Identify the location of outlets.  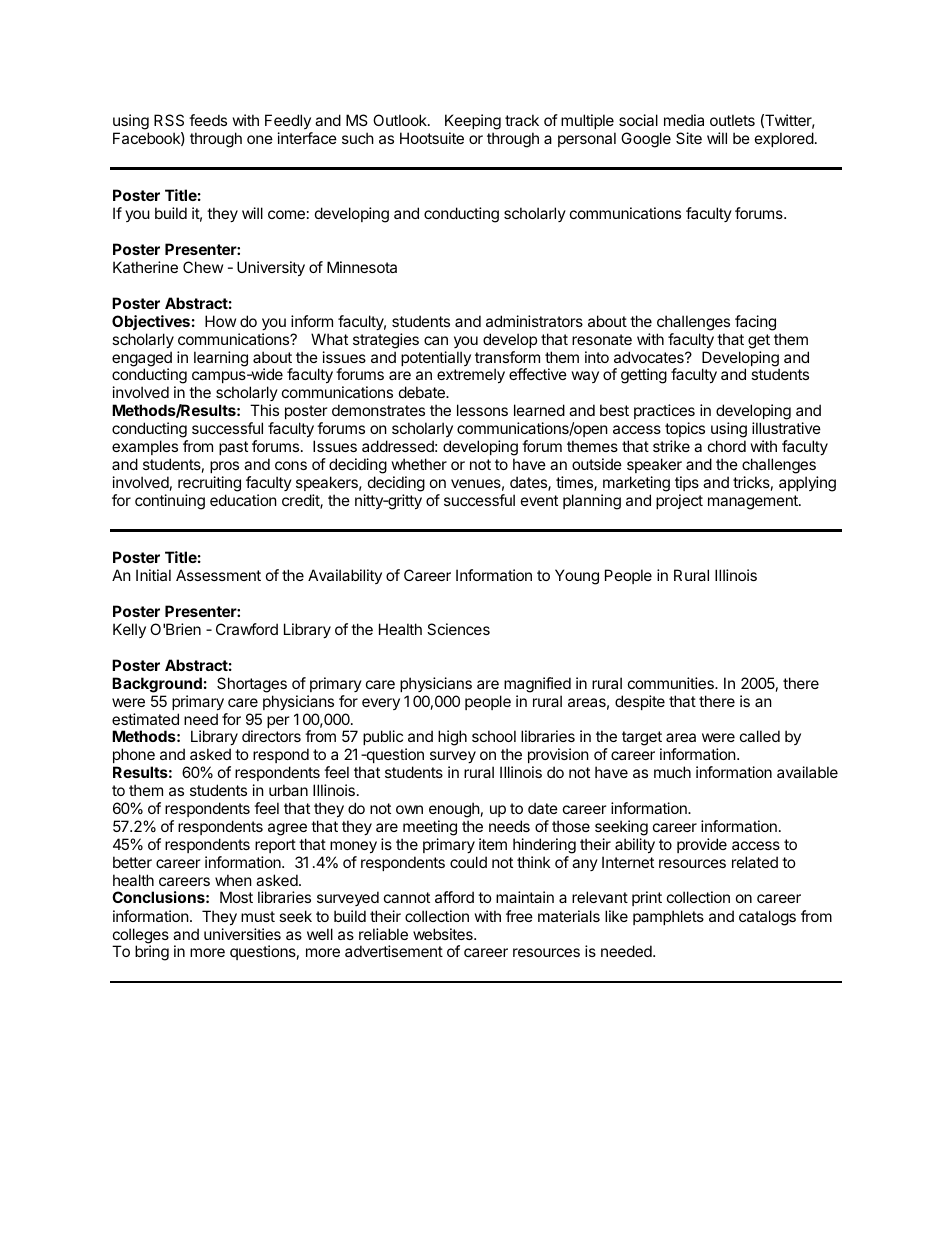
(732, 120).
